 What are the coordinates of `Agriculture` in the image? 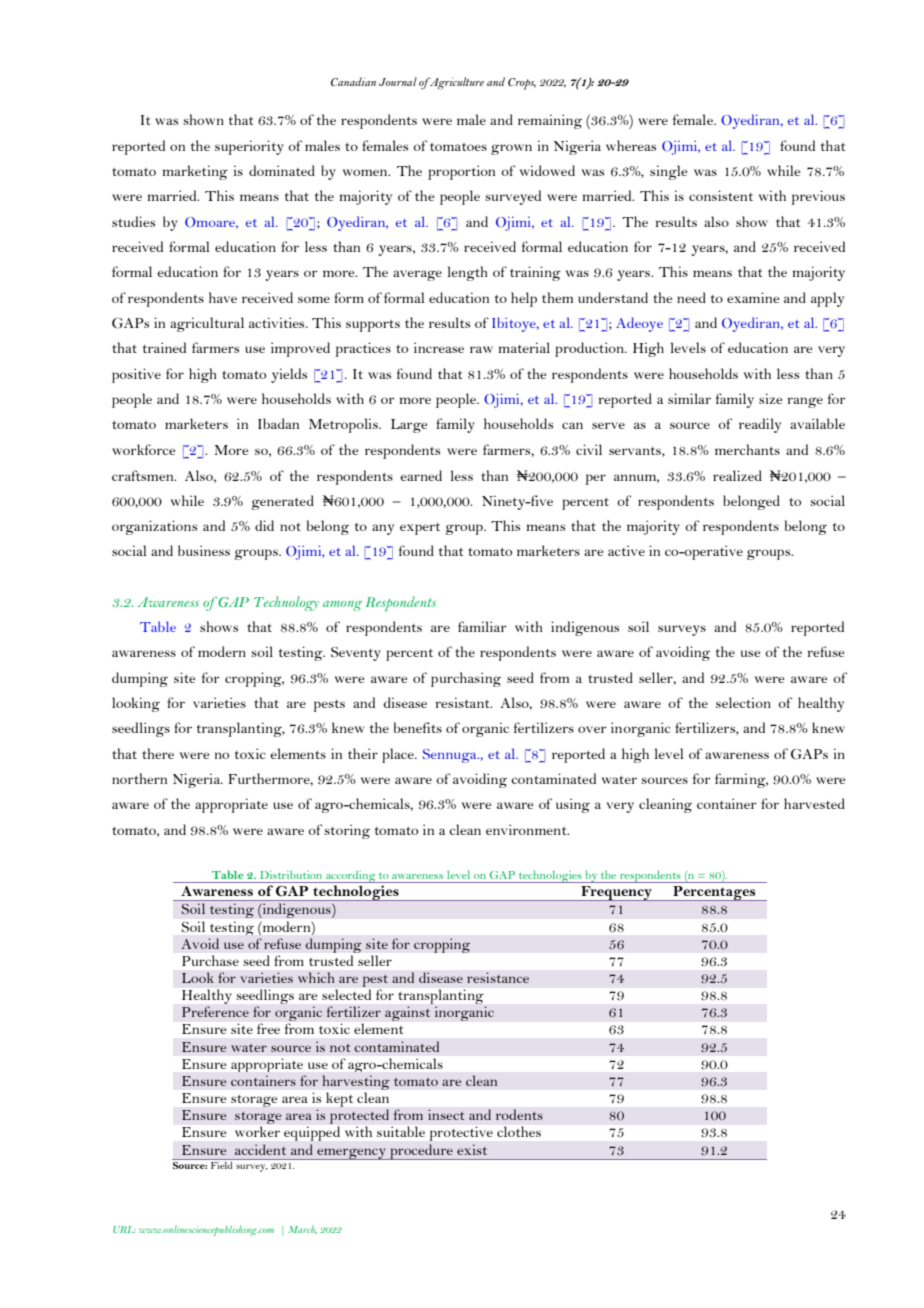 It's located at (456, 83).
